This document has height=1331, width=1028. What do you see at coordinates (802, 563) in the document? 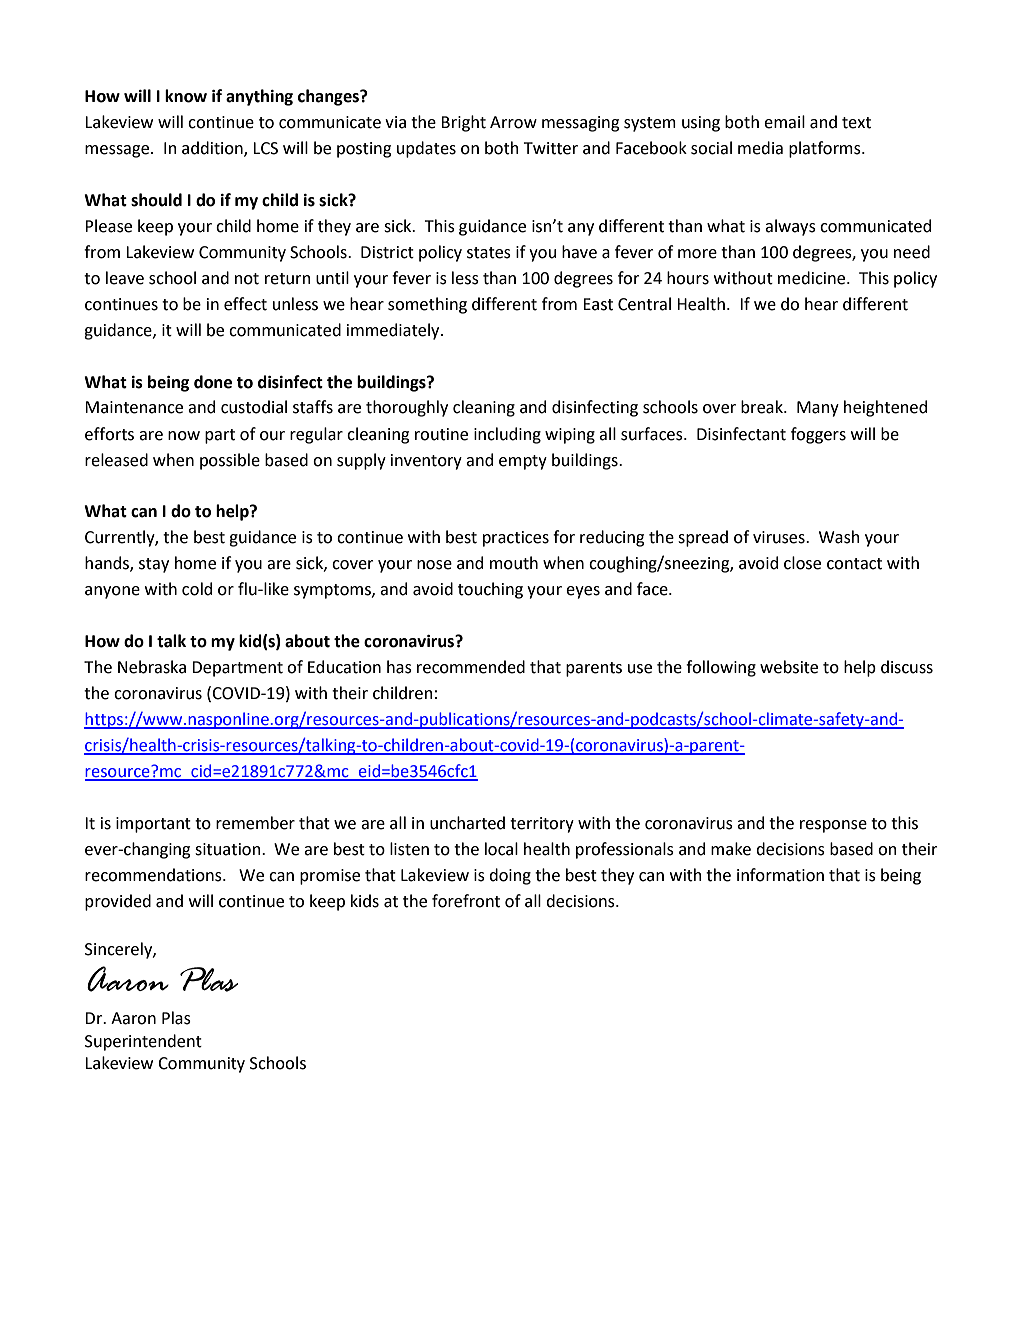
I see `close` at bounding box center [802, 563].
